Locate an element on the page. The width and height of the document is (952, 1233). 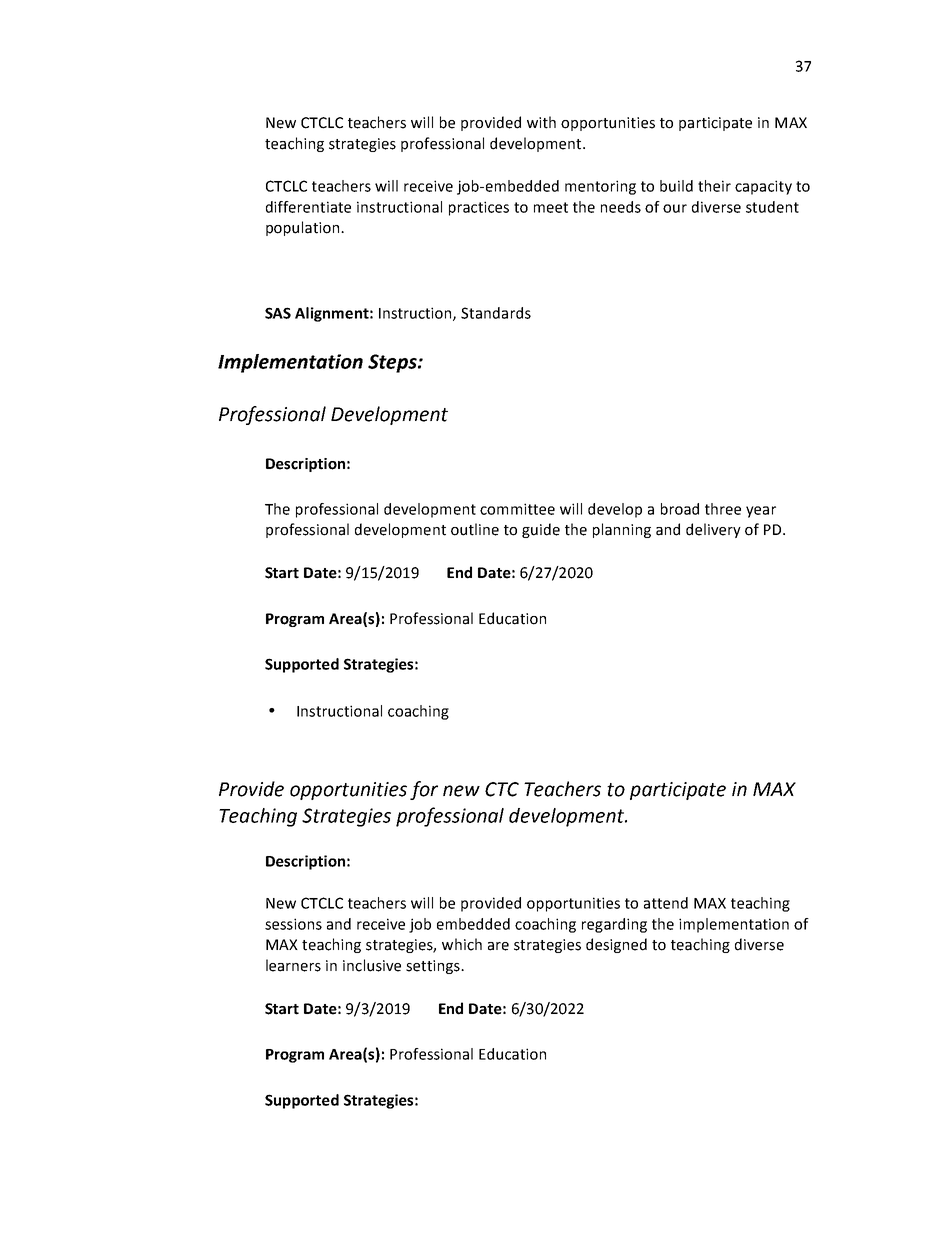
which is located at coordinates (462, 944).
